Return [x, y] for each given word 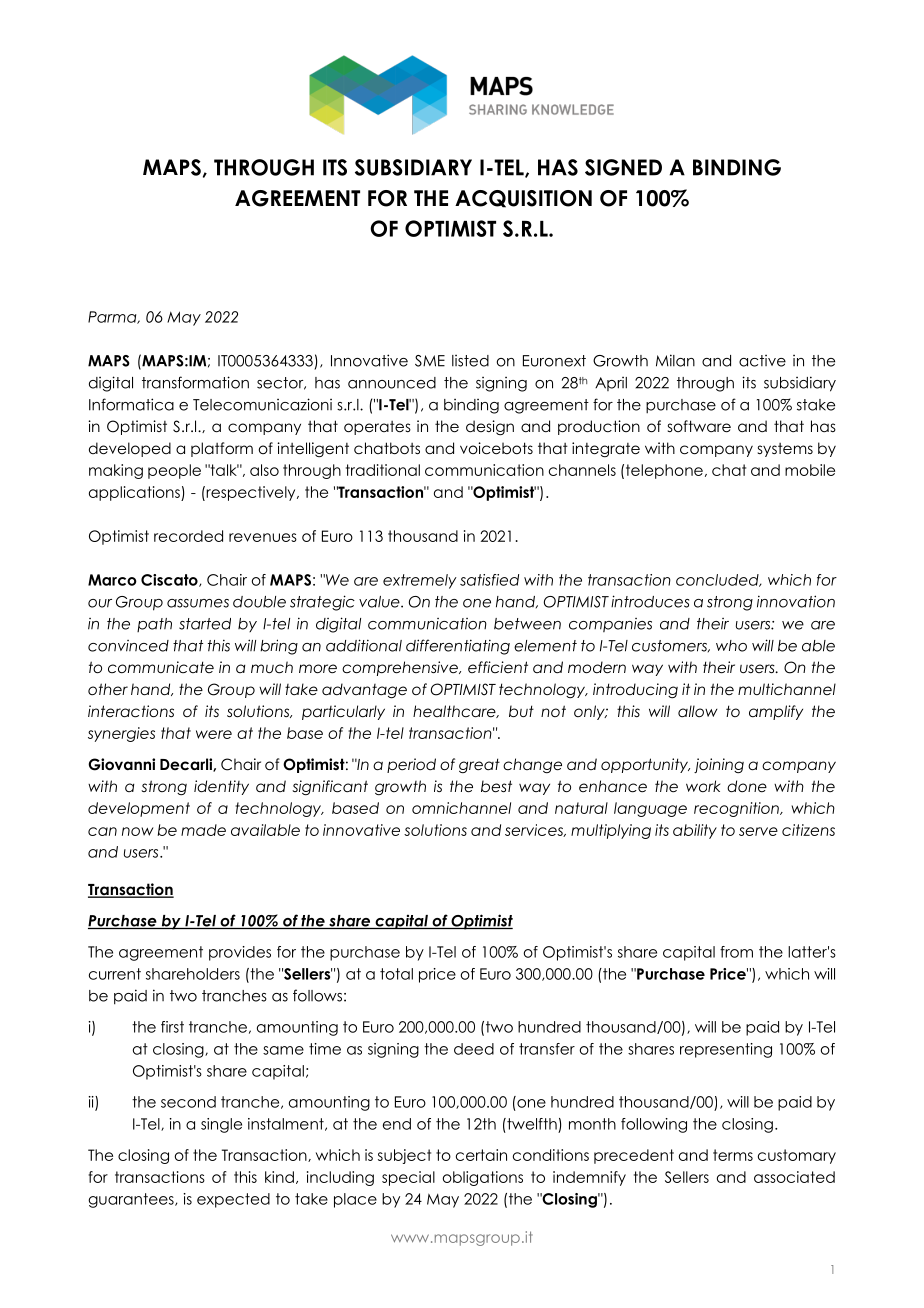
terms [733, 1155]
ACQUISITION [523, 199]
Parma [113, 317]
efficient [498, 667]
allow [698, 711]
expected [233, 1200]
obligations [482, 1178]
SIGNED [623, 167]
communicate [161, 667]
